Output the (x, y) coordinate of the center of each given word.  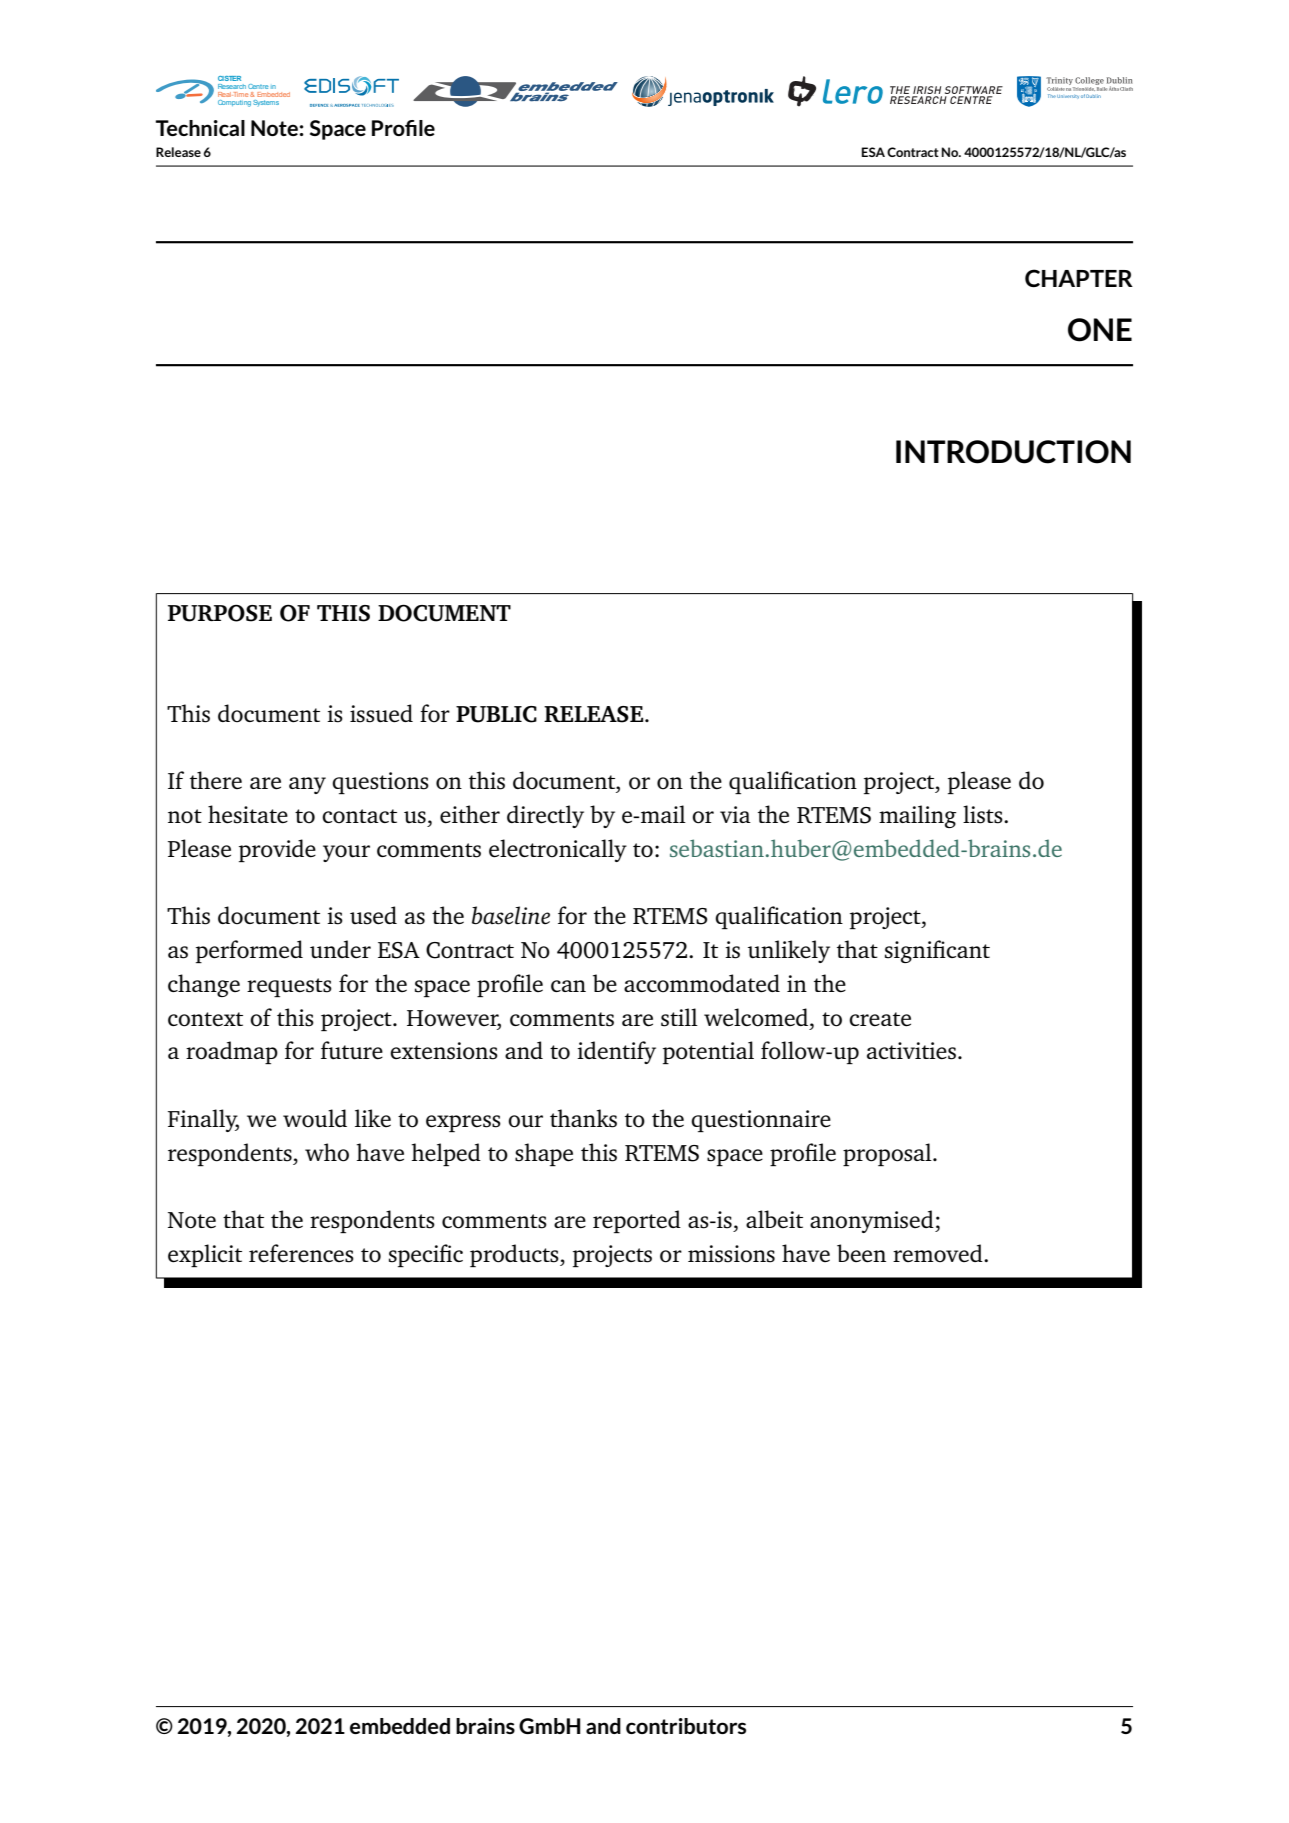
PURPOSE (220, 613)
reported (637, 1221)
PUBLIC (496, 714)
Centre (258, 86)
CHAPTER (1079, 278)
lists (984, 814)
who (327, 1152)
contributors (686, 1726)
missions (731, 1254)
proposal (888, 1154)
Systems (266, 103)
